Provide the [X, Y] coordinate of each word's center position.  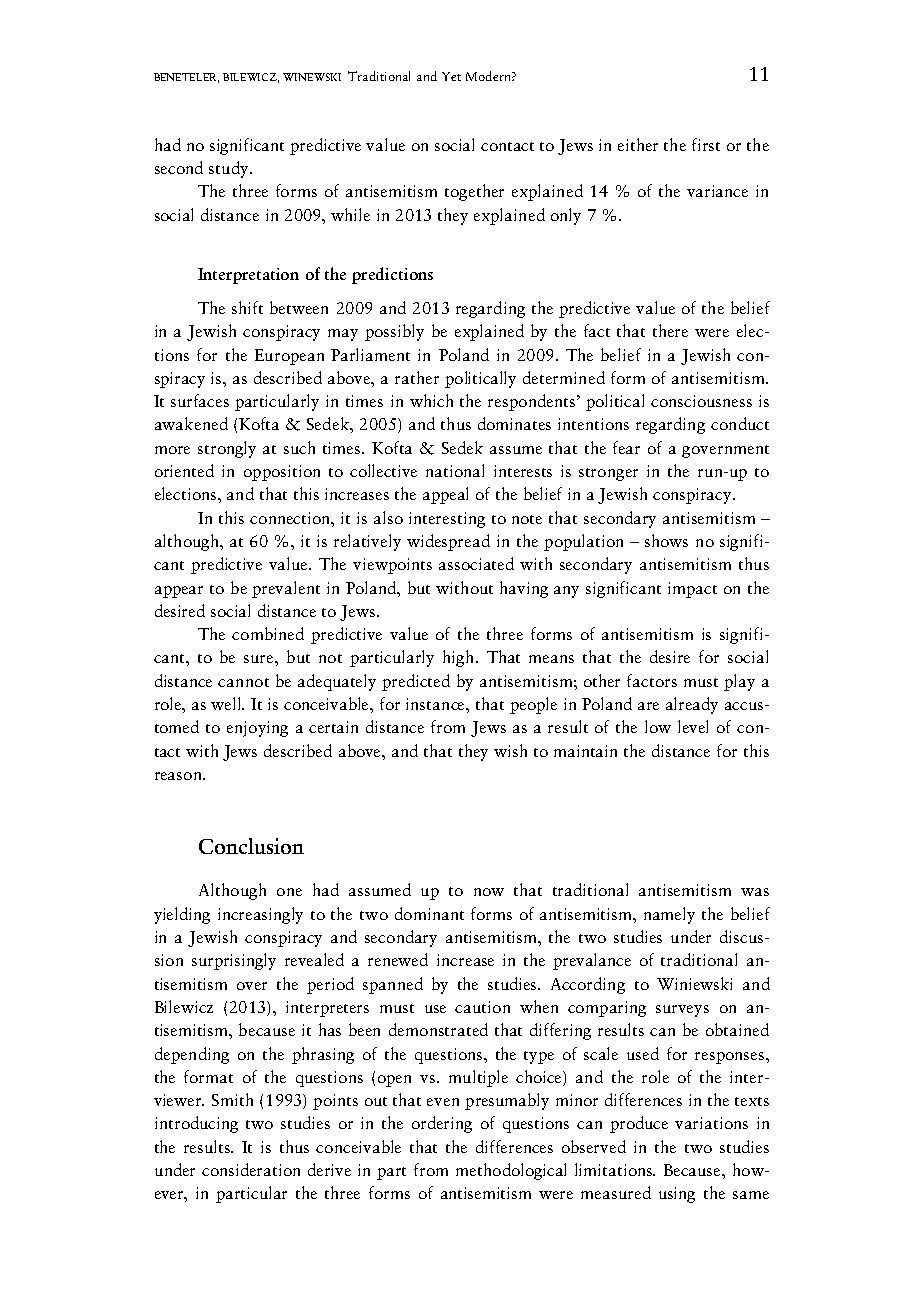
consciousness [701, 401]
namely [669, 915]
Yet [451, 76]
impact [692, 590]
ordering [442, 1124]
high [460, 658]
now [489, 892]
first [706, 144]
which [431, 400]
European [289, 357]
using [677, 1195]
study [230, 169]
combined [268, 633]
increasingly [260, 915]
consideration [251, 1169]
